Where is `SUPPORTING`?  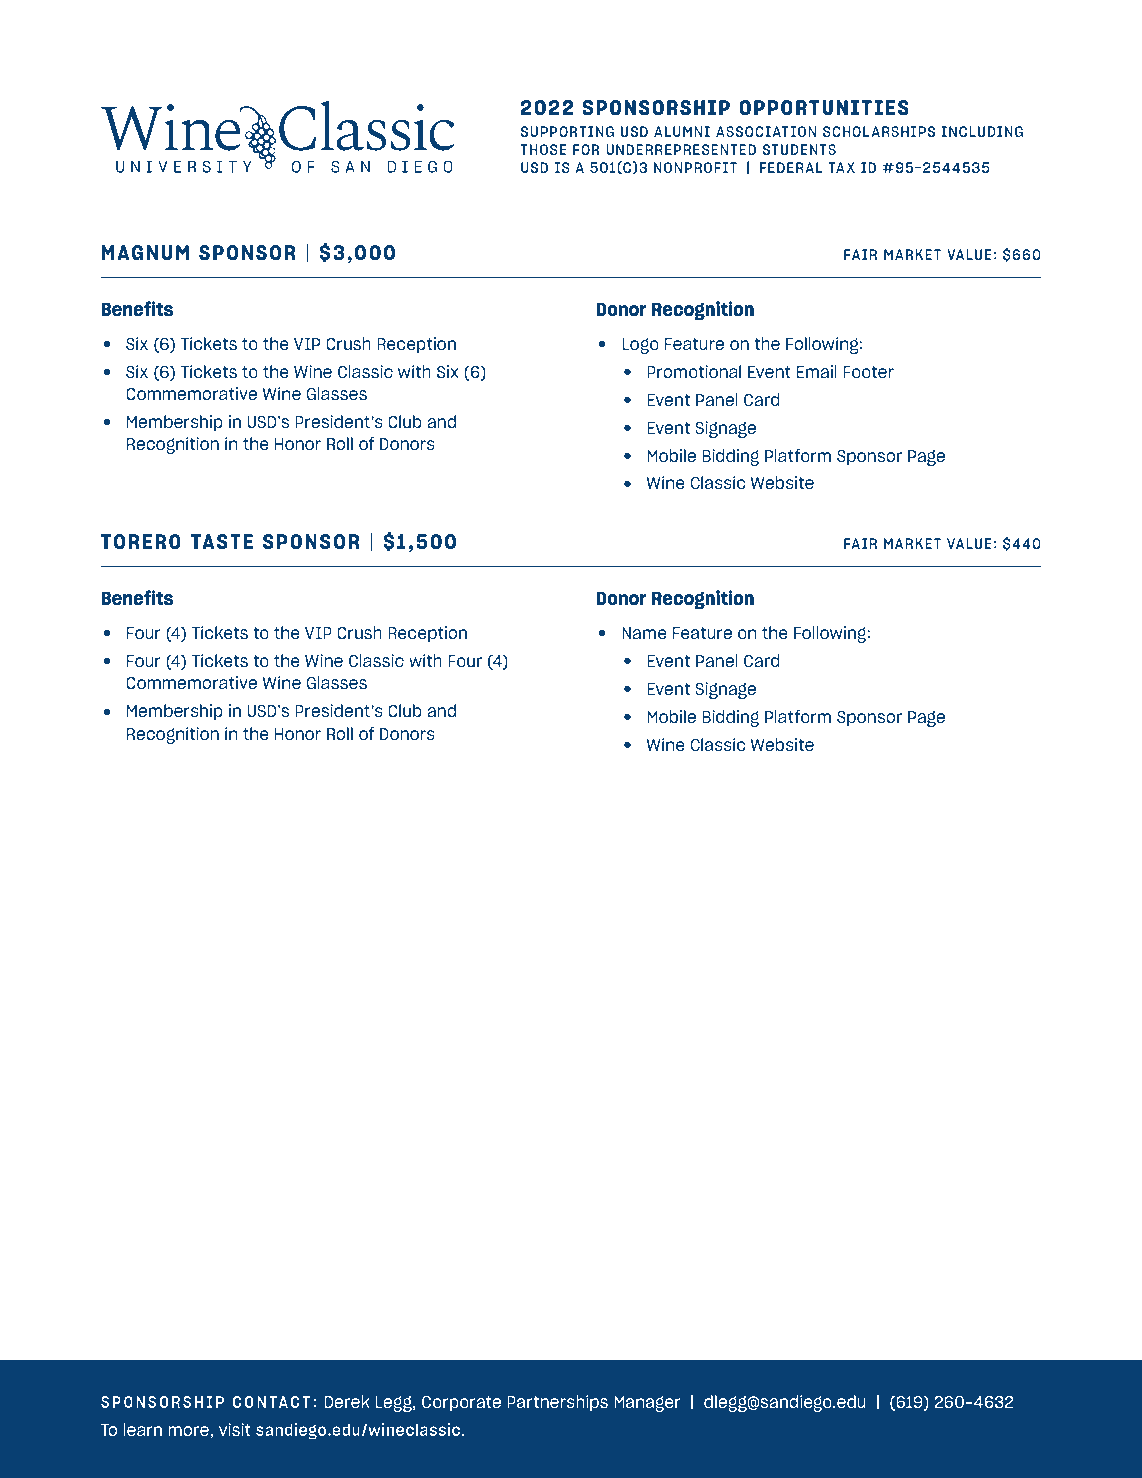 SUPPORTING is located at coordinates (567, 131).
